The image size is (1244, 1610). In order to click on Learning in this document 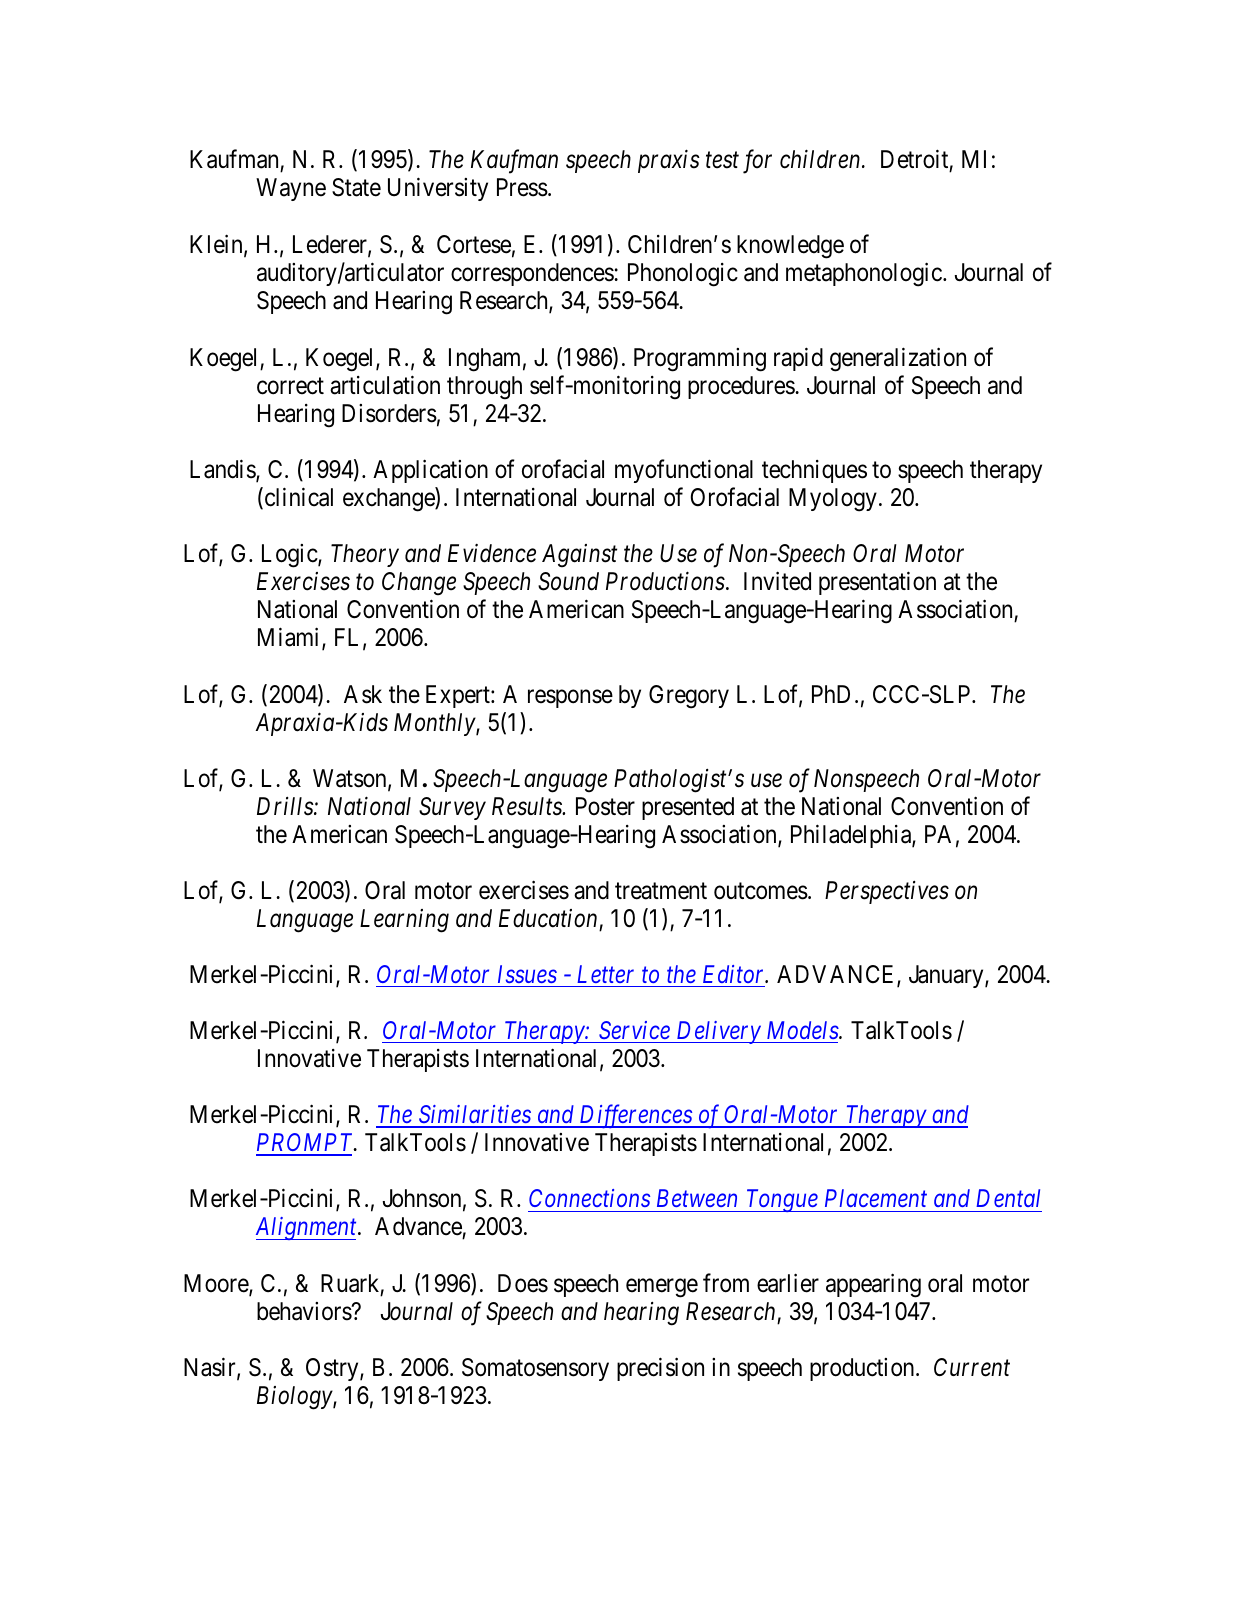, I will do `click(404, 921)`.
